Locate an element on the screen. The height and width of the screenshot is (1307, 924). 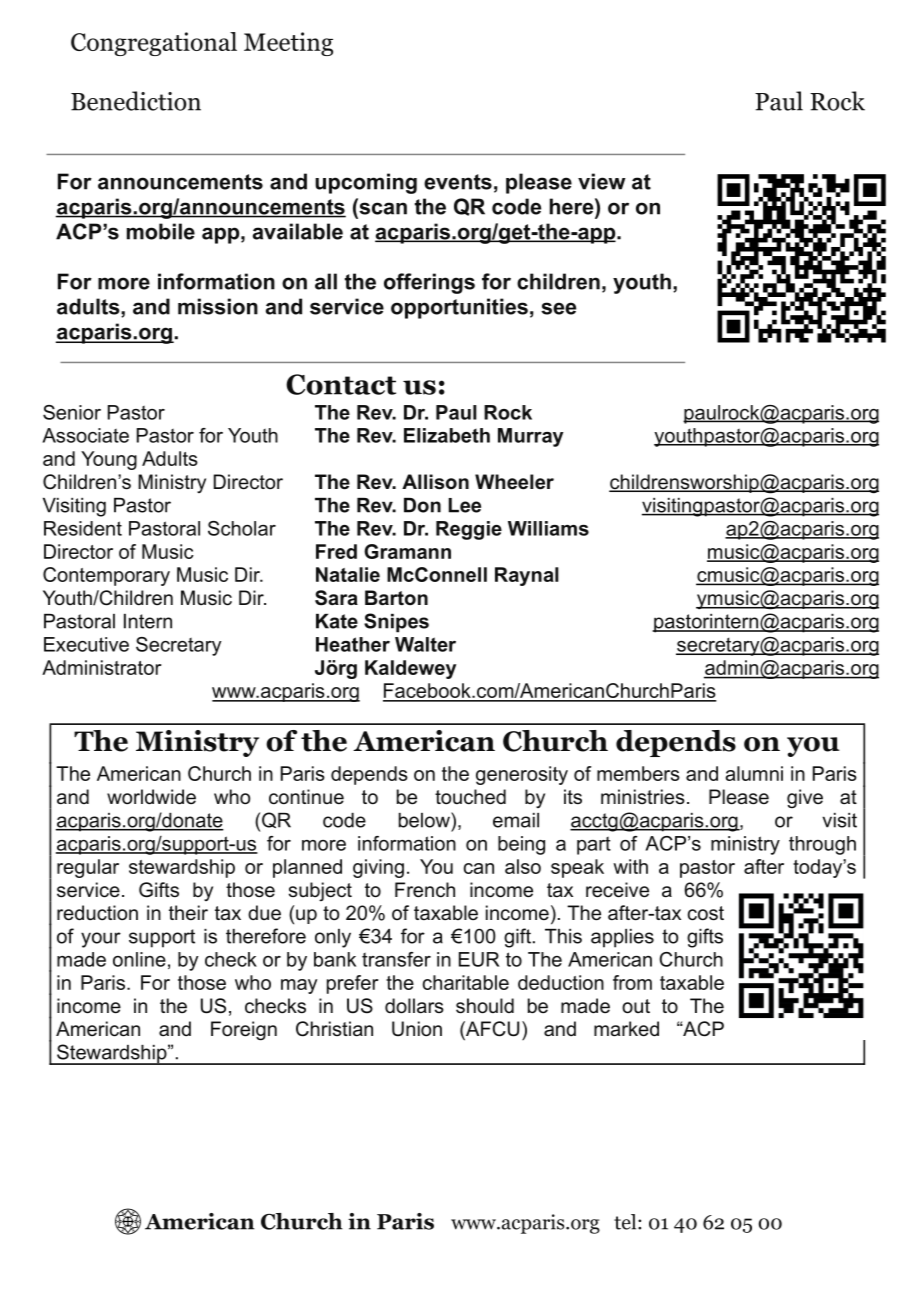
Elizabeth is located at coordinates (447, 435).
